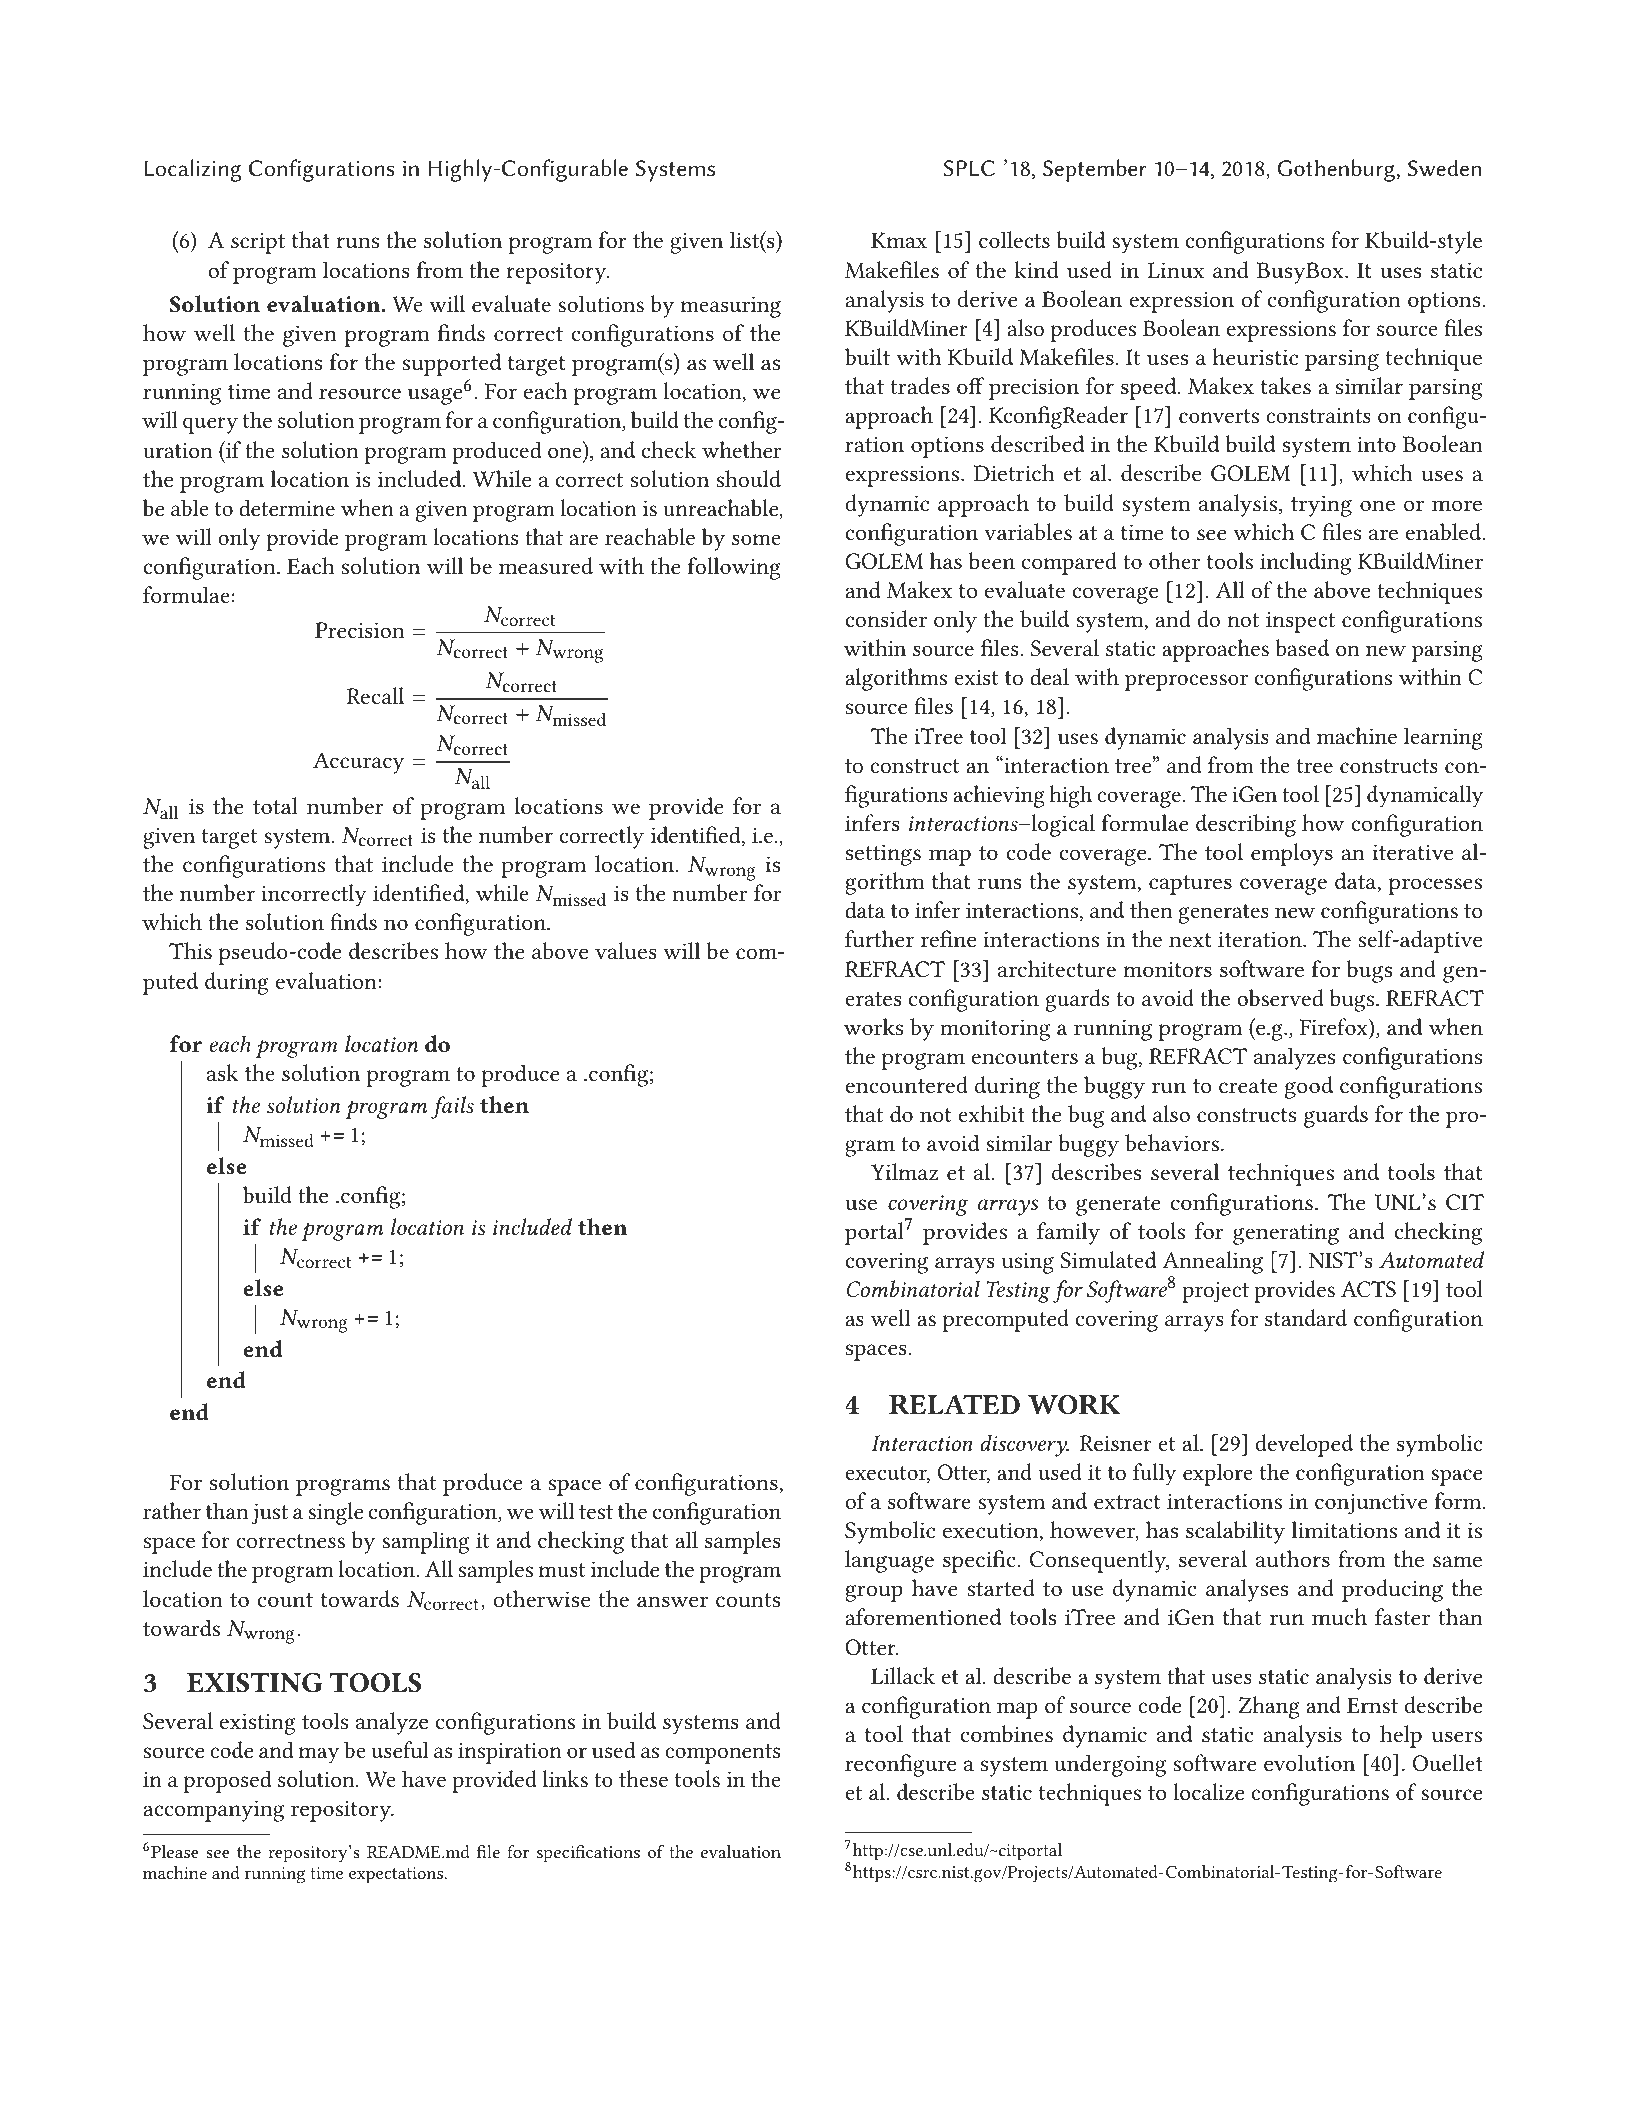  Describe the element at coordinates (375, 696) in the image. I see `Recall` at that location.
